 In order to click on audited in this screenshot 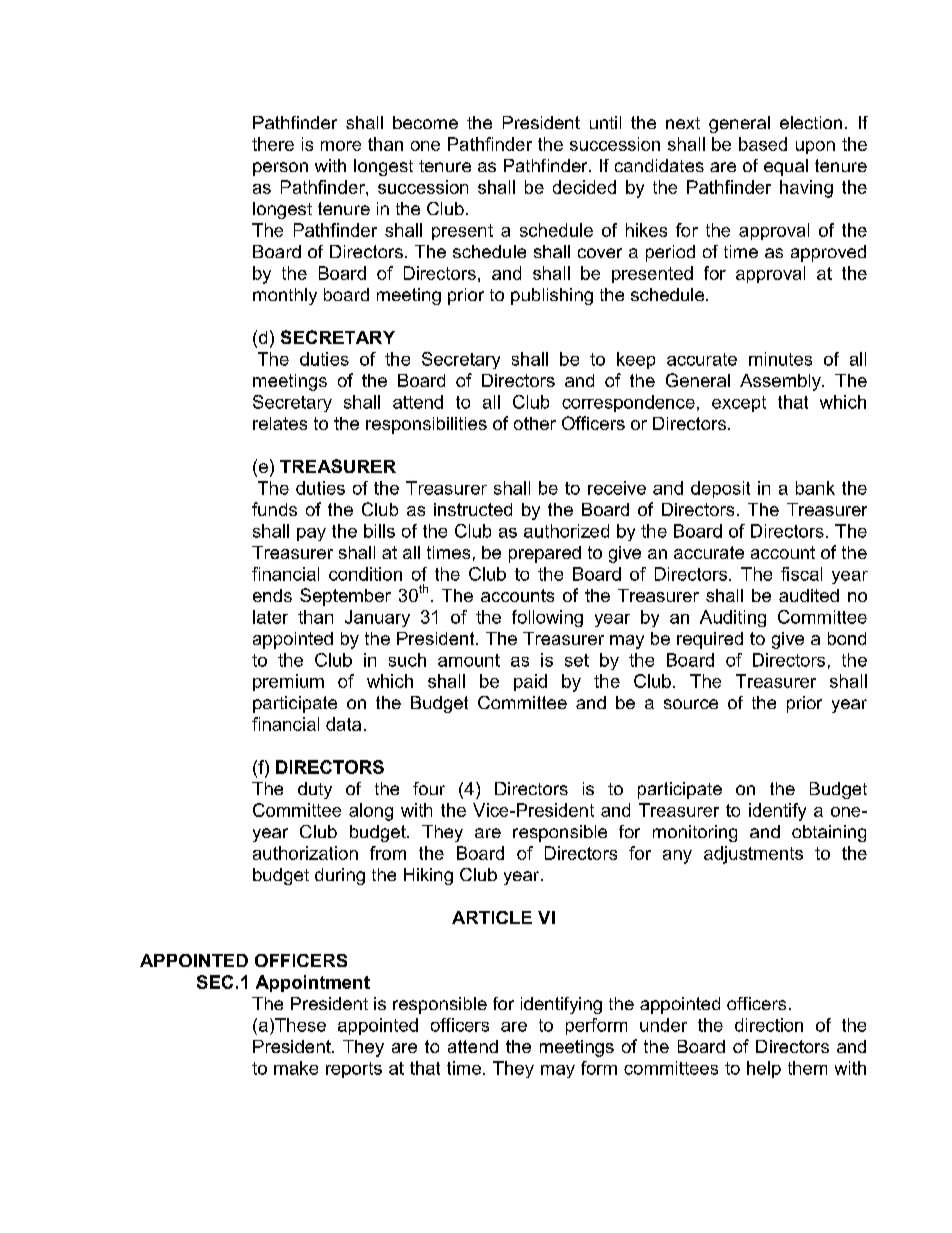, I will do `click(809, 595)`.
